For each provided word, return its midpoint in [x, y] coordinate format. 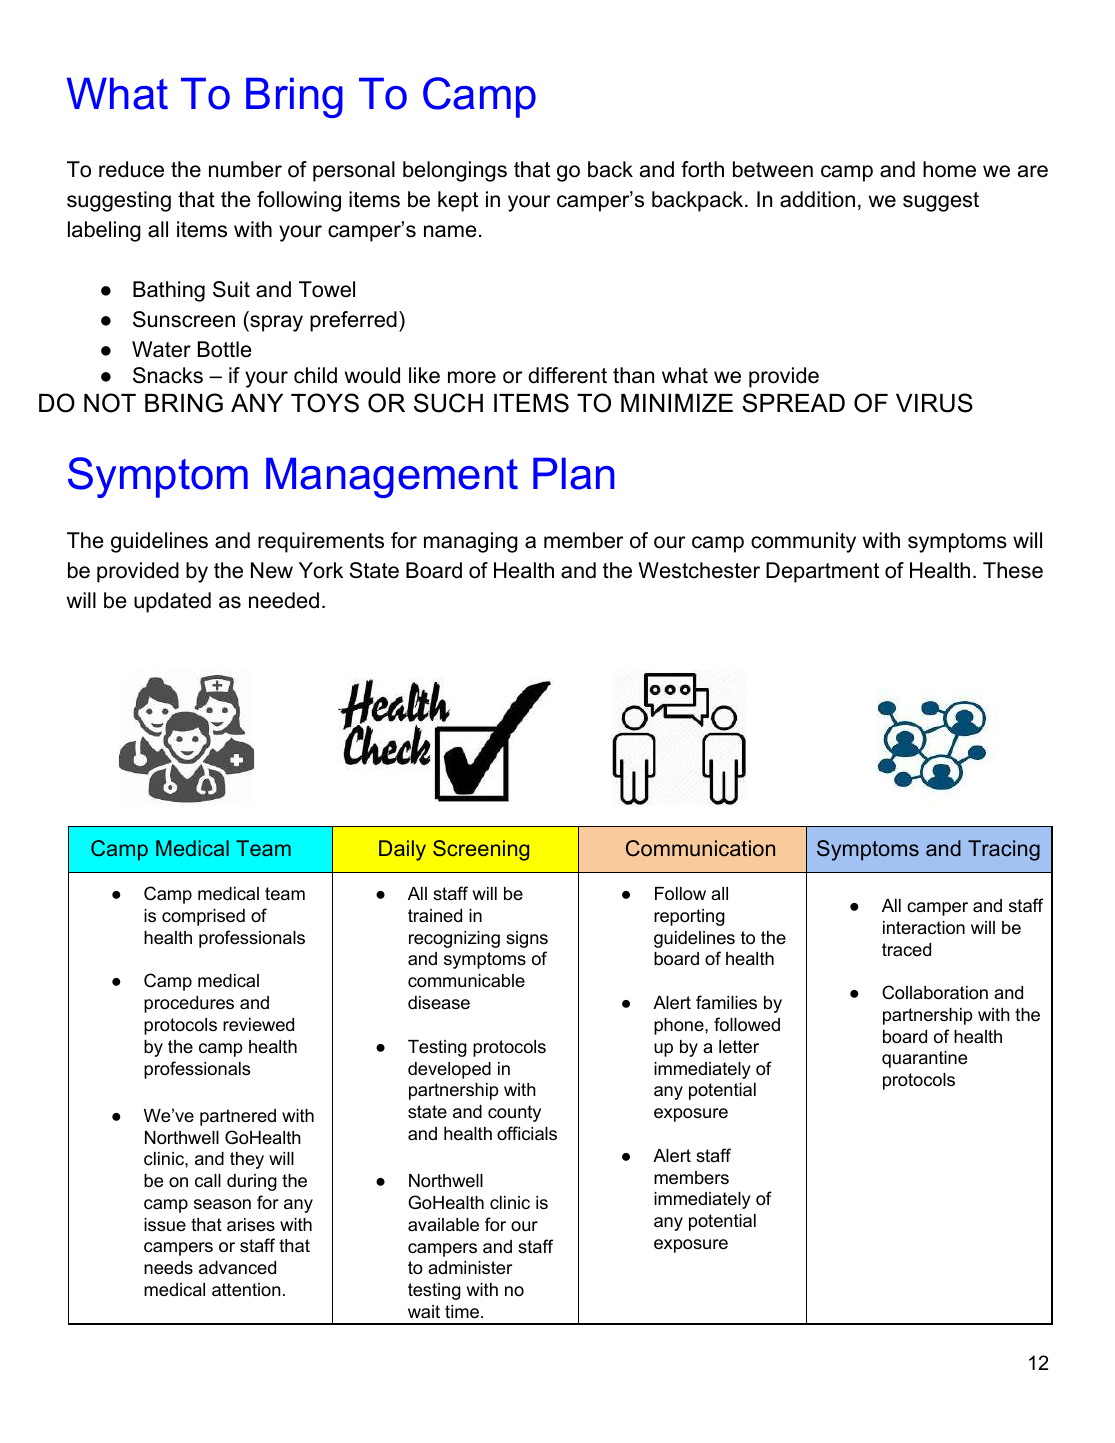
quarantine [924, 1059]
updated [172, 602]
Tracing [1004, 850]
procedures [189, 1004]
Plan [574, 473]
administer [470, 1267]
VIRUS [934, 403]
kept [458, 201]
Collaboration [935, 992]
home [949, 169]
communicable [466, 980]
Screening [481, 850]
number [245, 169]
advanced [237, 1267]
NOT [110, 403]
